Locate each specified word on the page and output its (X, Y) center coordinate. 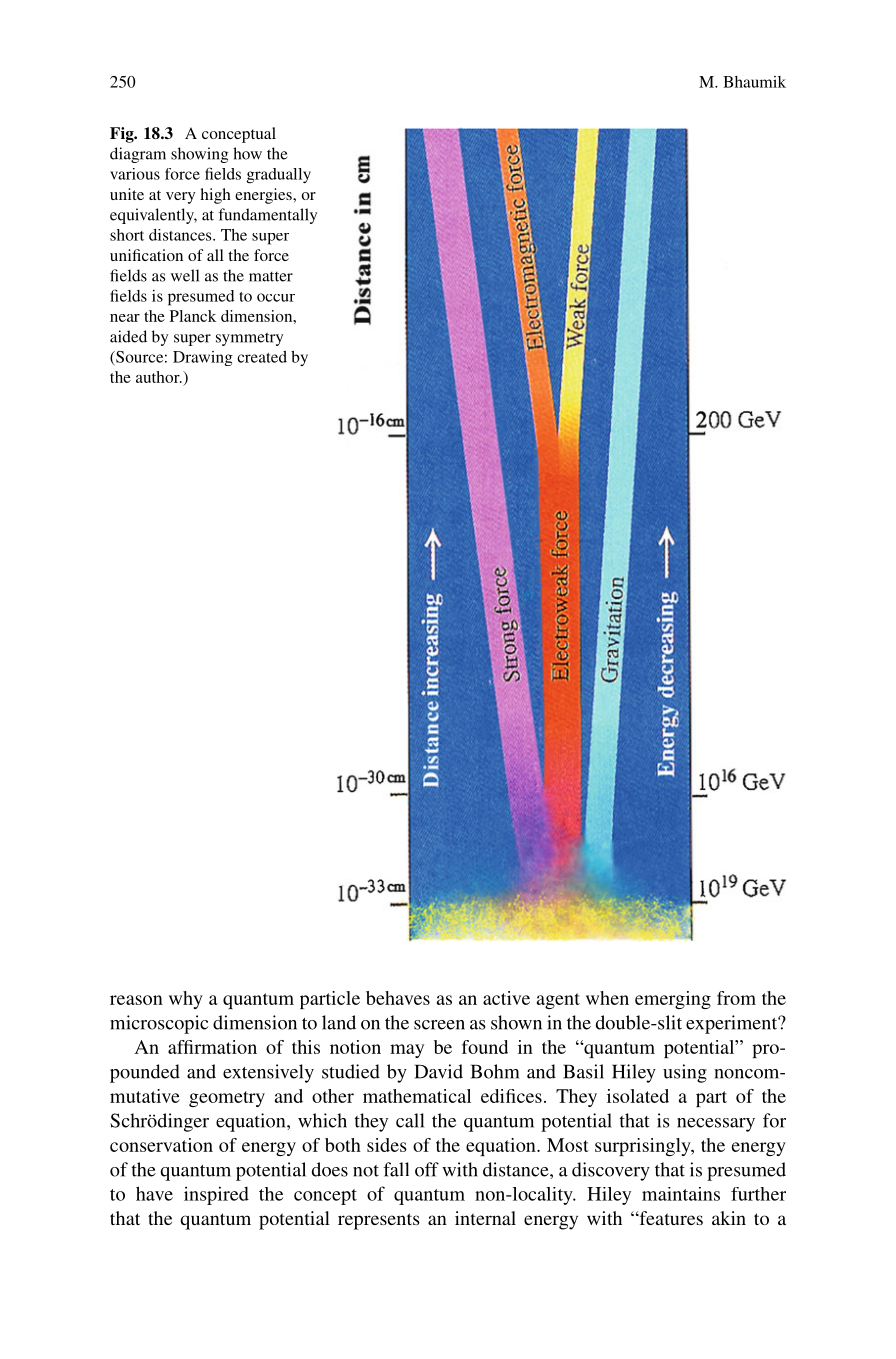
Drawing (203, 358)
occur (276, 297)
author (159, 377)
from (736, 998)
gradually (278, 176)
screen (439, 1025)
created (262, 357)
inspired (216, 1195)
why (186, 1000)
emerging (673, 1000)
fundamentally (267, 216)
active (506, 998)
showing (200, 155)
